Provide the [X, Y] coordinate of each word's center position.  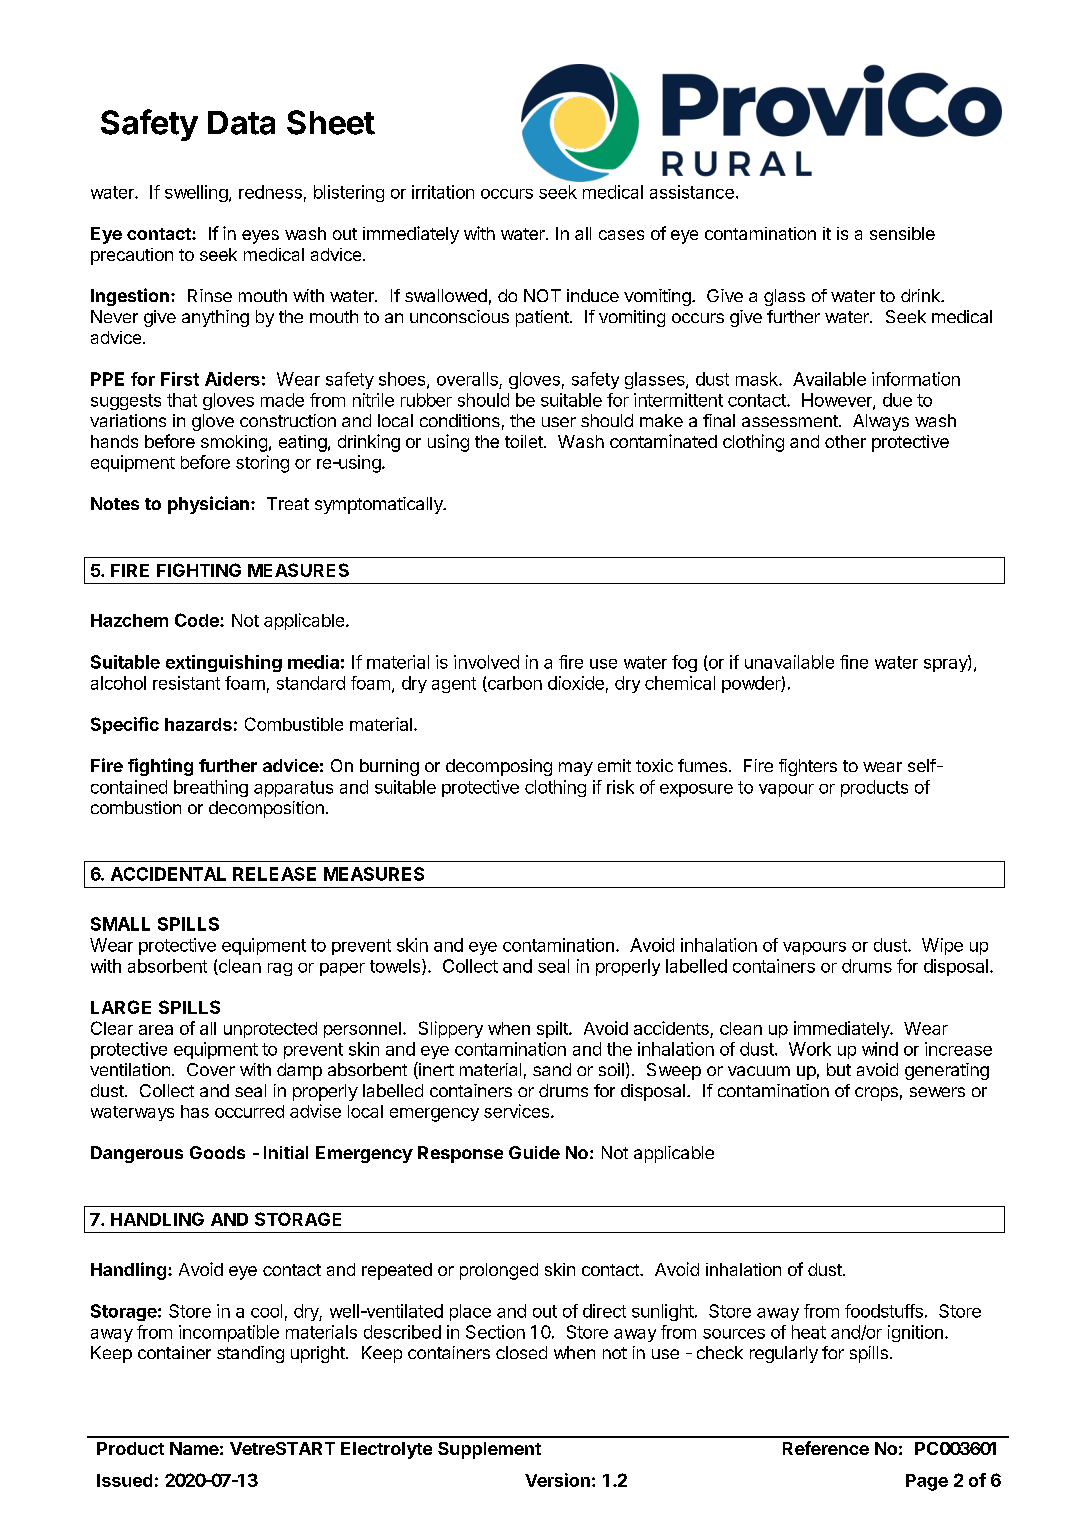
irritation [443, 192]
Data [241, 123]
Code [198, 620]
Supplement [489, 1450]
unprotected [270, 1030]
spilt [553, 1029]
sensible [902, 233]
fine [854, 662]
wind [880, 1049]
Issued [124, 1480]
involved [486, 662]
